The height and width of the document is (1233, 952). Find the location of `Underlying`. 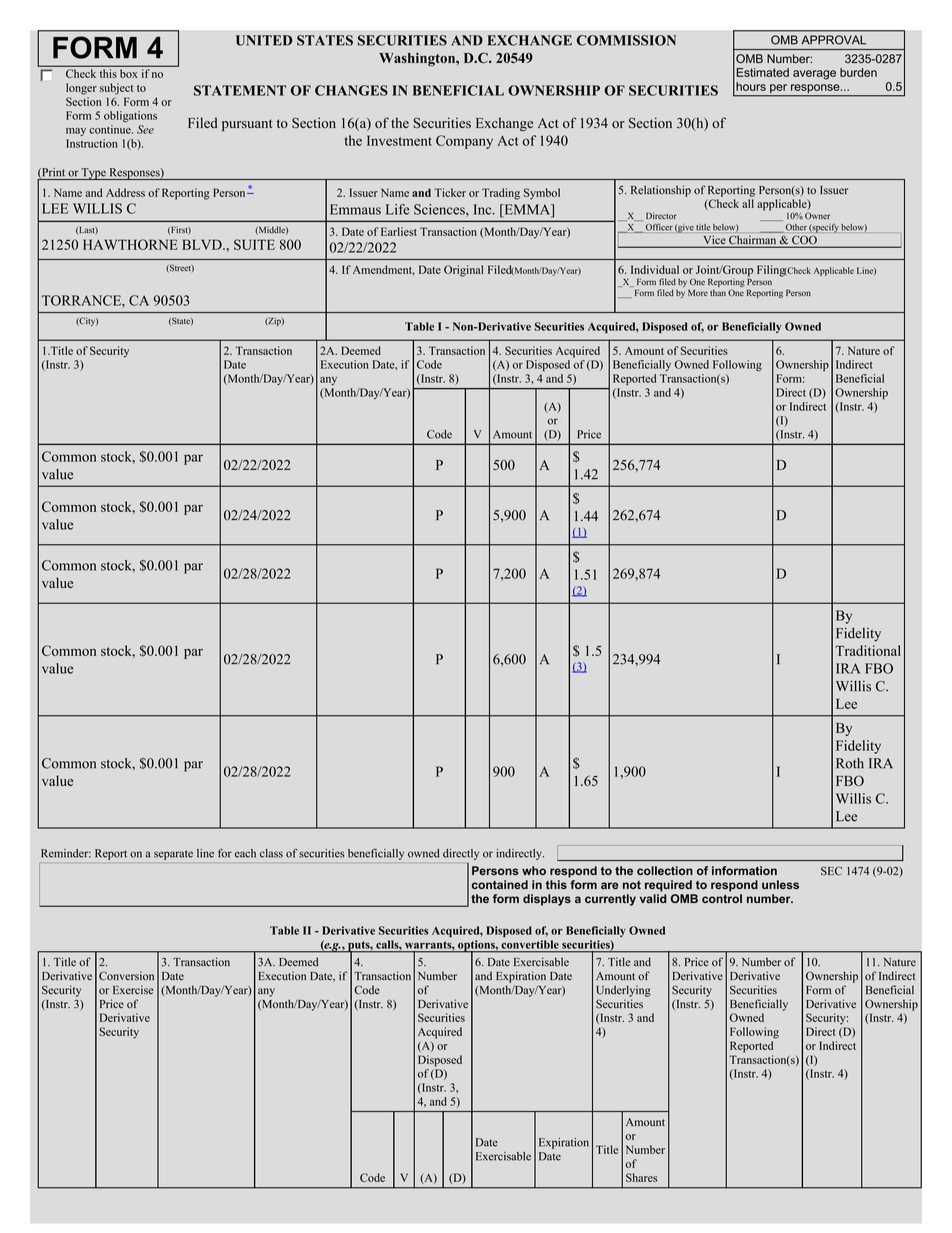

Underlying is located at coordinates (623, 991).
